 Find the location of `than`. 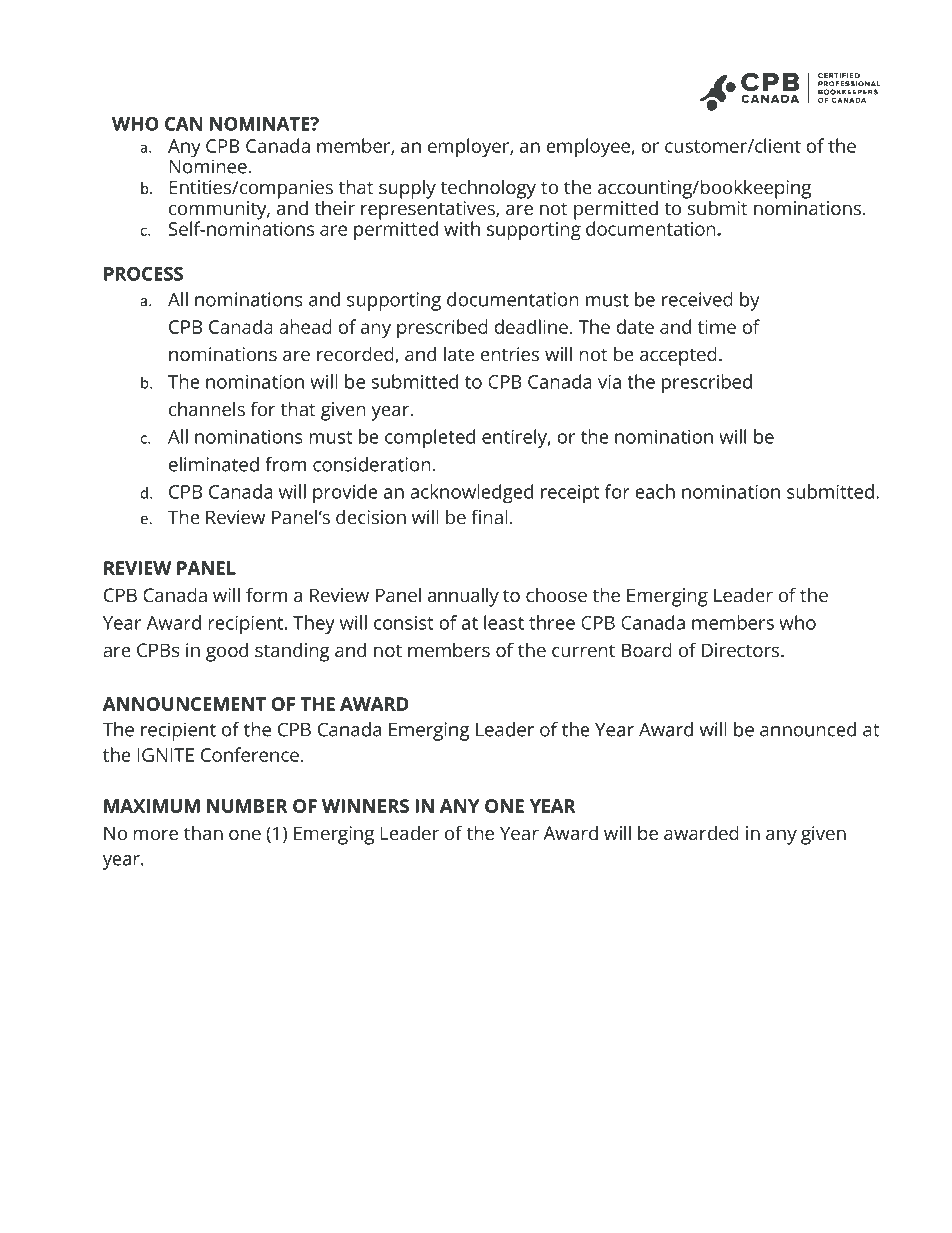

than is located at coordinates (203, 833).
